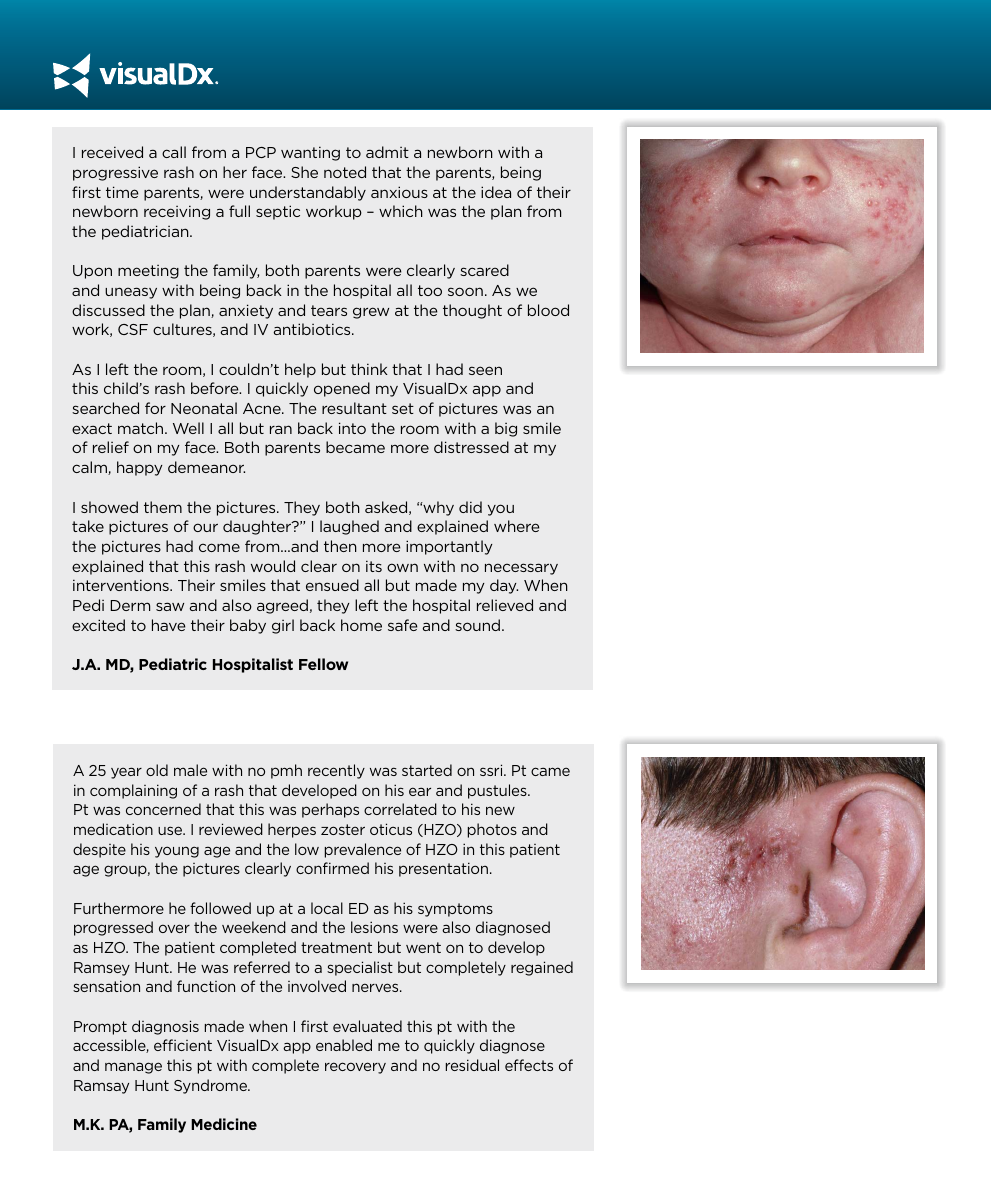 This document has width=991, height=1204. I want to click on have, so click(169, 625).
